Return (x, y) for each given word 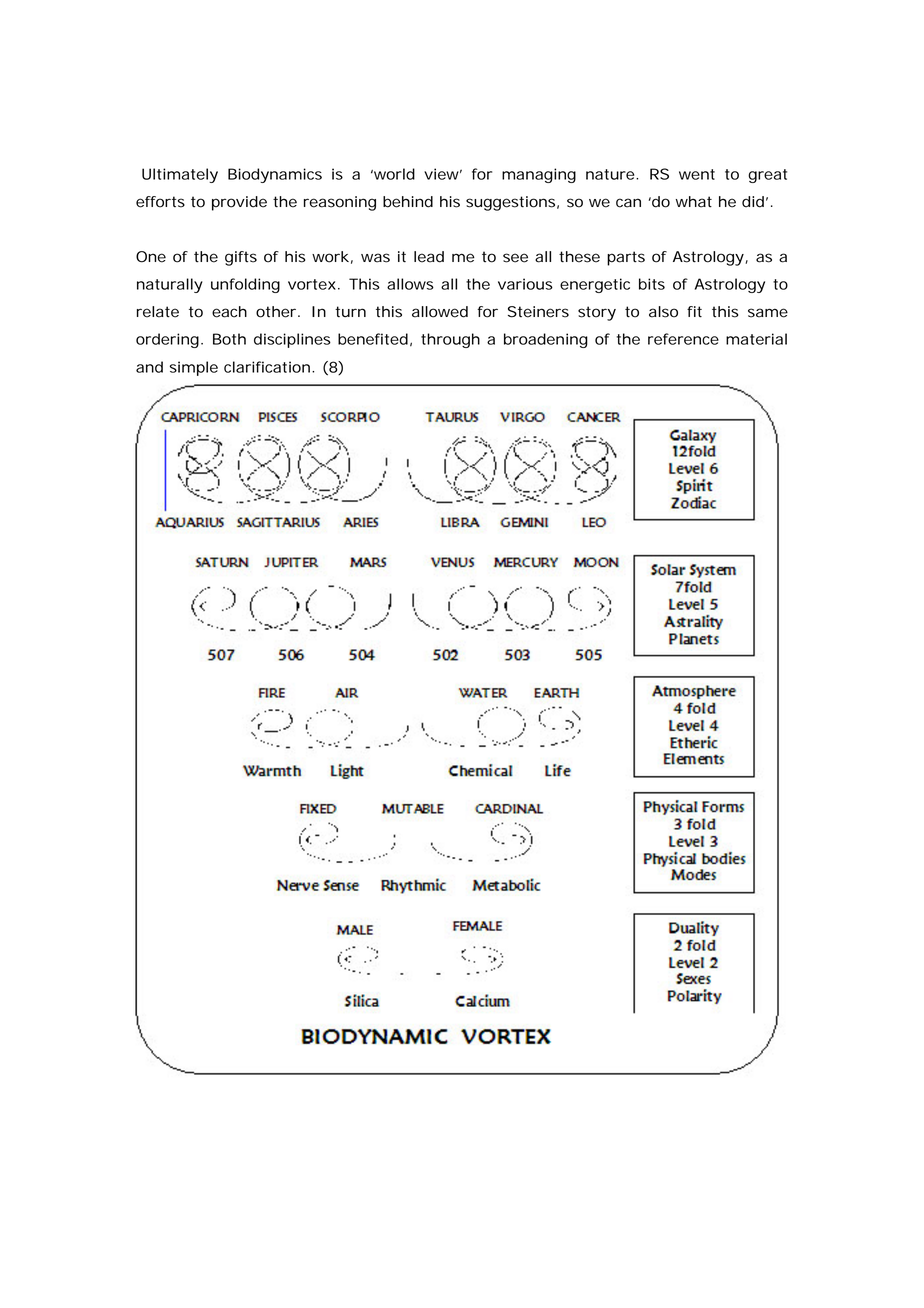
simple (194, 368)
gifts (241, 258)
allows (410, 284)
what (694, 202)
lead (429, 257)
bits (652, 284)
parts (626, 258)
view (443, 174)
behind (408, 202)
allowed (440, 312)
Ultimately (180, 175)
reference (683, 339)
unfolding (245, 285)
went (697, 174)
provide (239, 203)
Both (229, 339)
